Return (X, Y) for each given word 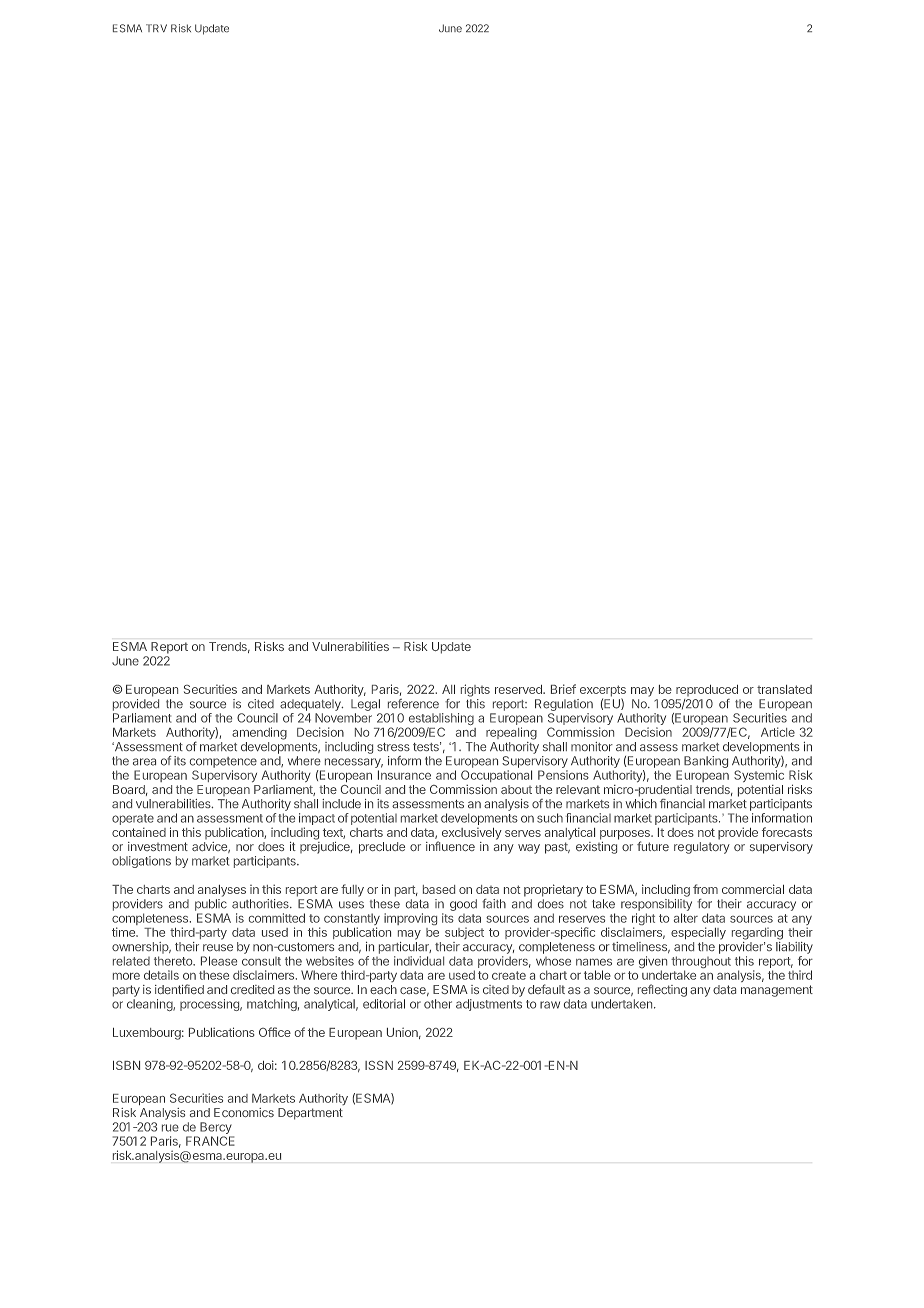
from (705, 889)
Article (778, 732)
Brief (563, 689)
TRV (156, 28)
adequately (311, 705)
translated (784, 689)
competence (223, 762)
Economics (244, 1112)
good (463, 905)
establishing (440, 720)
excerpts (603, 692)
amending (259, 733)
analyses (222, 891)
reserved (519, 689)
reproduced (707, 690)
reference (413, 704)
